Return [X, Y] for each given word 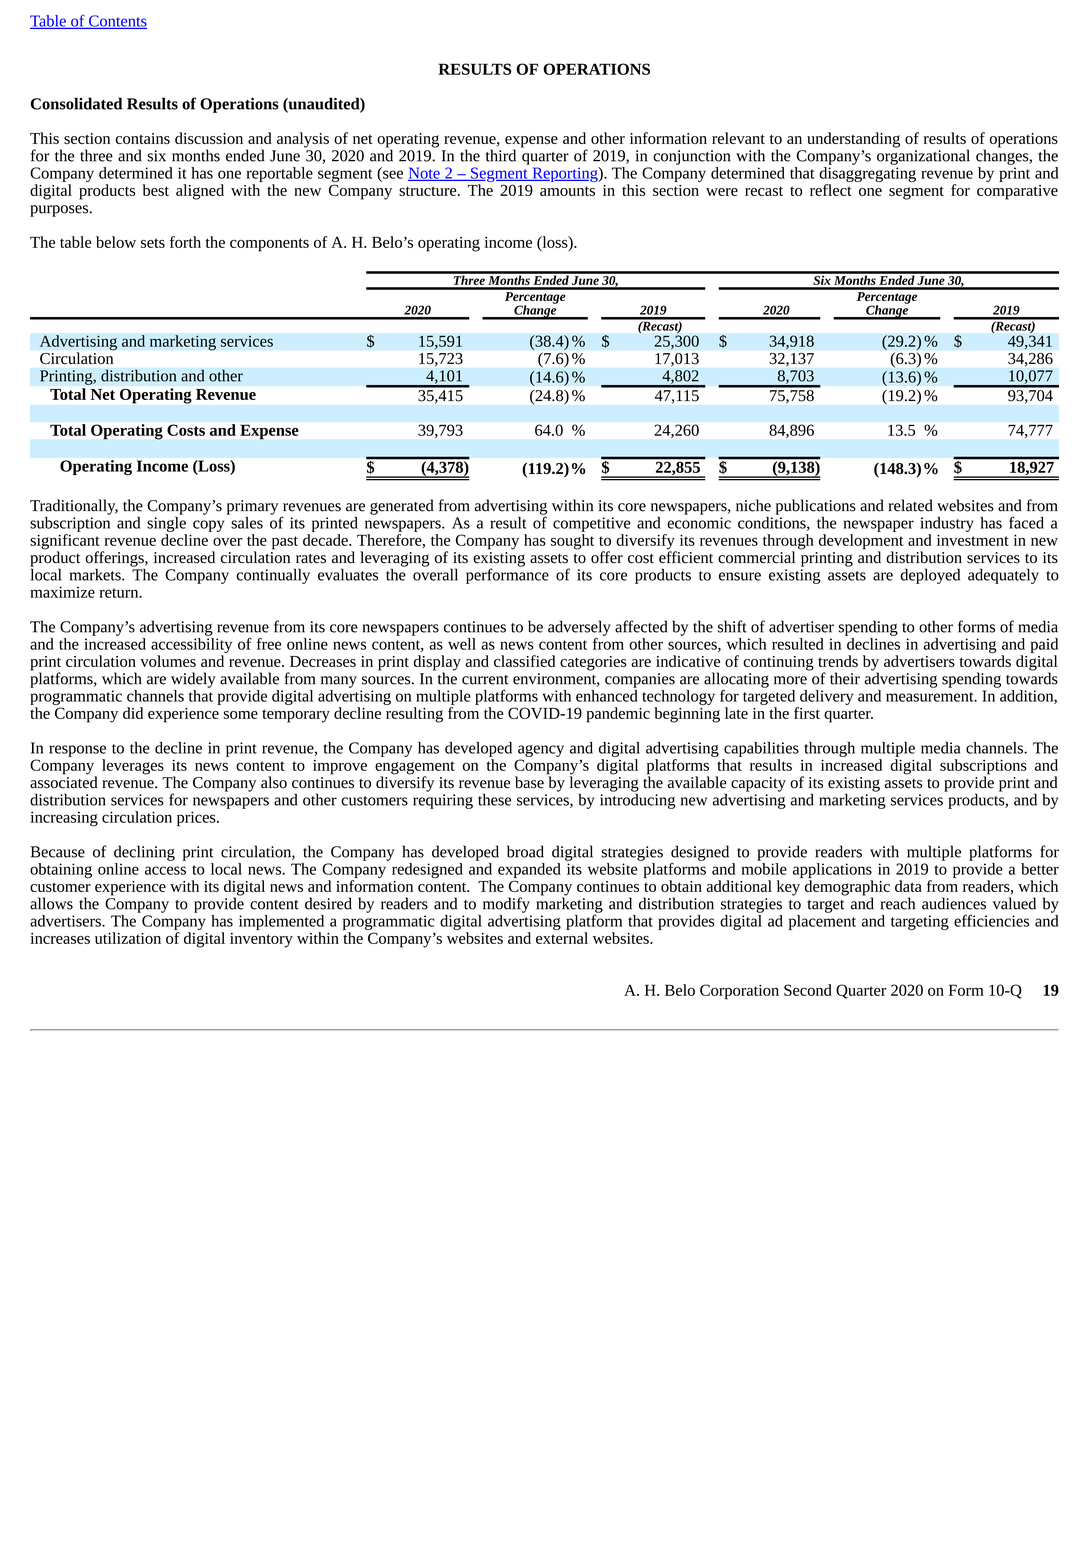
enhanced [607, 694]
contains [143, 138]
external [562, 938]
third [501, 155]
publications [816, 507]
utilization [128, 938]
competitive [591, 524]
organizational [923, 156]
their [845, 678]
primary [252, 507]
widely [193, 680]
